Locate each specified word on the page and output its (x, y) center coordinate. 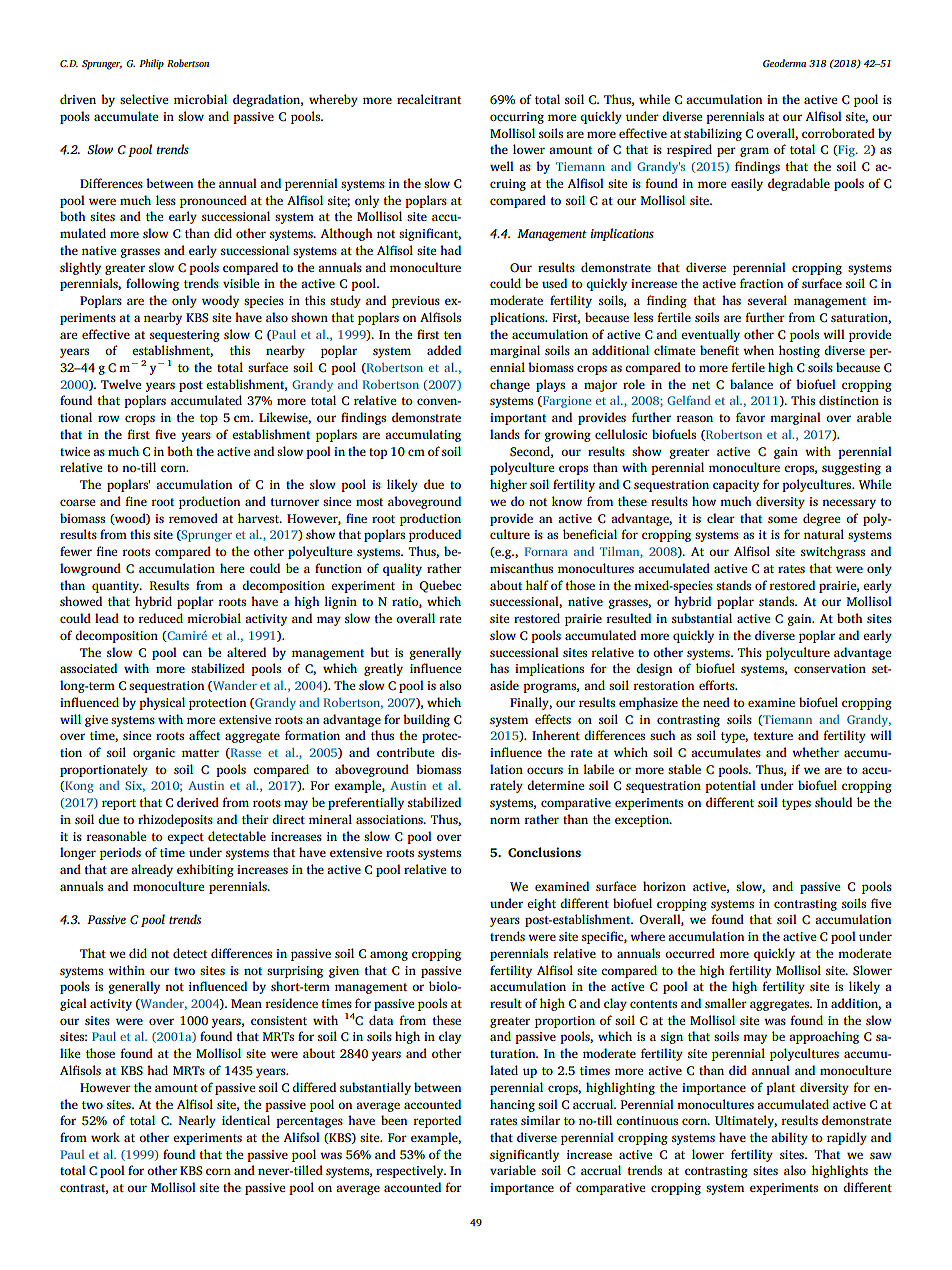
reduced (160, 618)
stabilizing (713, 134)
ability (789, 1138)
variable (513, 1170)
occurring (517, 118)
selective (144, 99)
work (105, 1137)
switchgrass (833, 552)
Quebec (440, 586)
